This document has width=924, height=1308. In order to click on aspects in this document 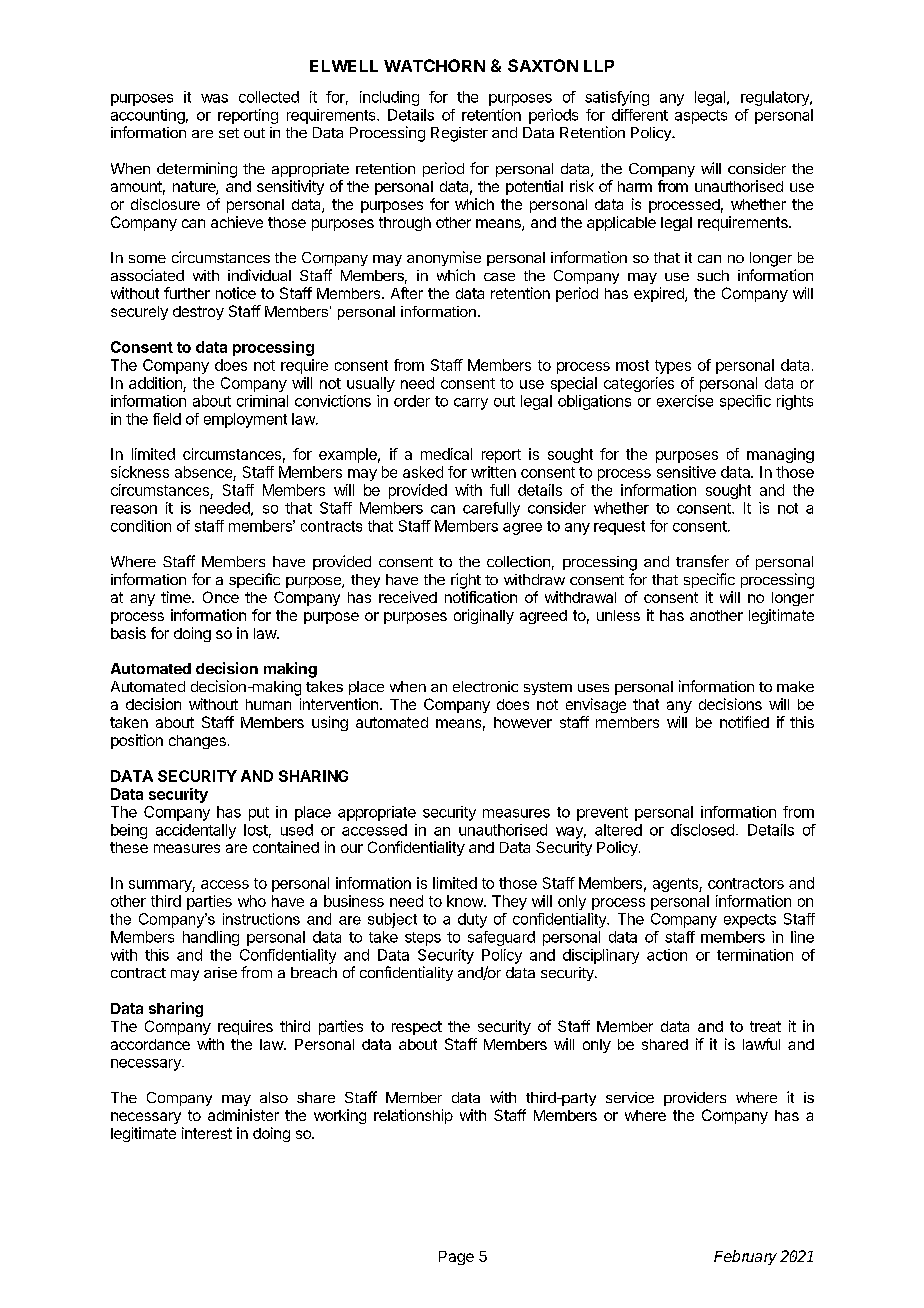, I will do `click(701, 117)`.
